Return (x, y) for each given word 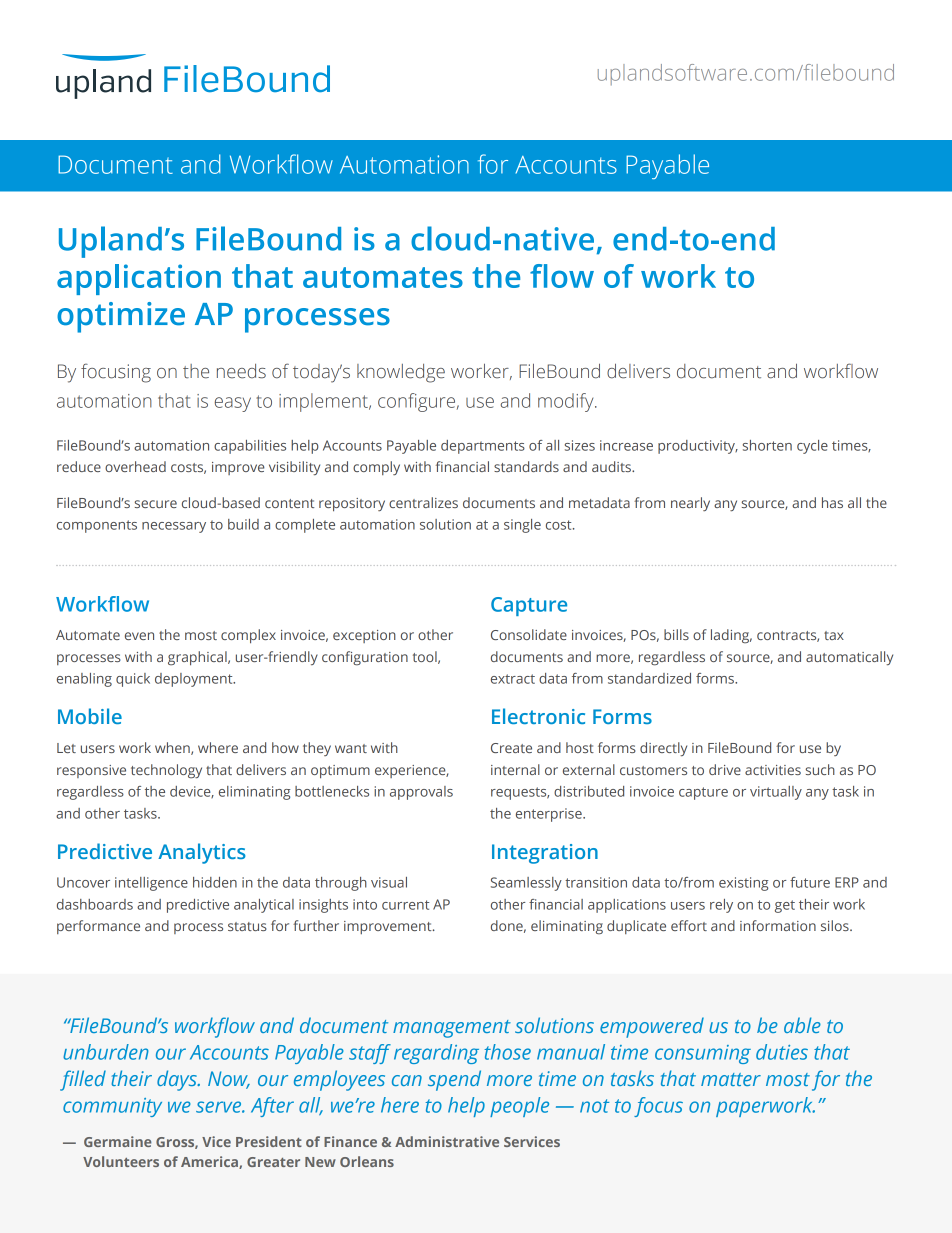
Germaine (118, 1141)
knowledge (401, 373)
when (173, 748)
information (778, 925)
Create (511, 748)
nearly (690, 504)
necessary (174, 527)
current (405, 905)
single (522, 526)
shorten (767, 445)
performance (98, 927)
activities (773, 770)
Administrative (447, 1141)
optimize (121, 317)
